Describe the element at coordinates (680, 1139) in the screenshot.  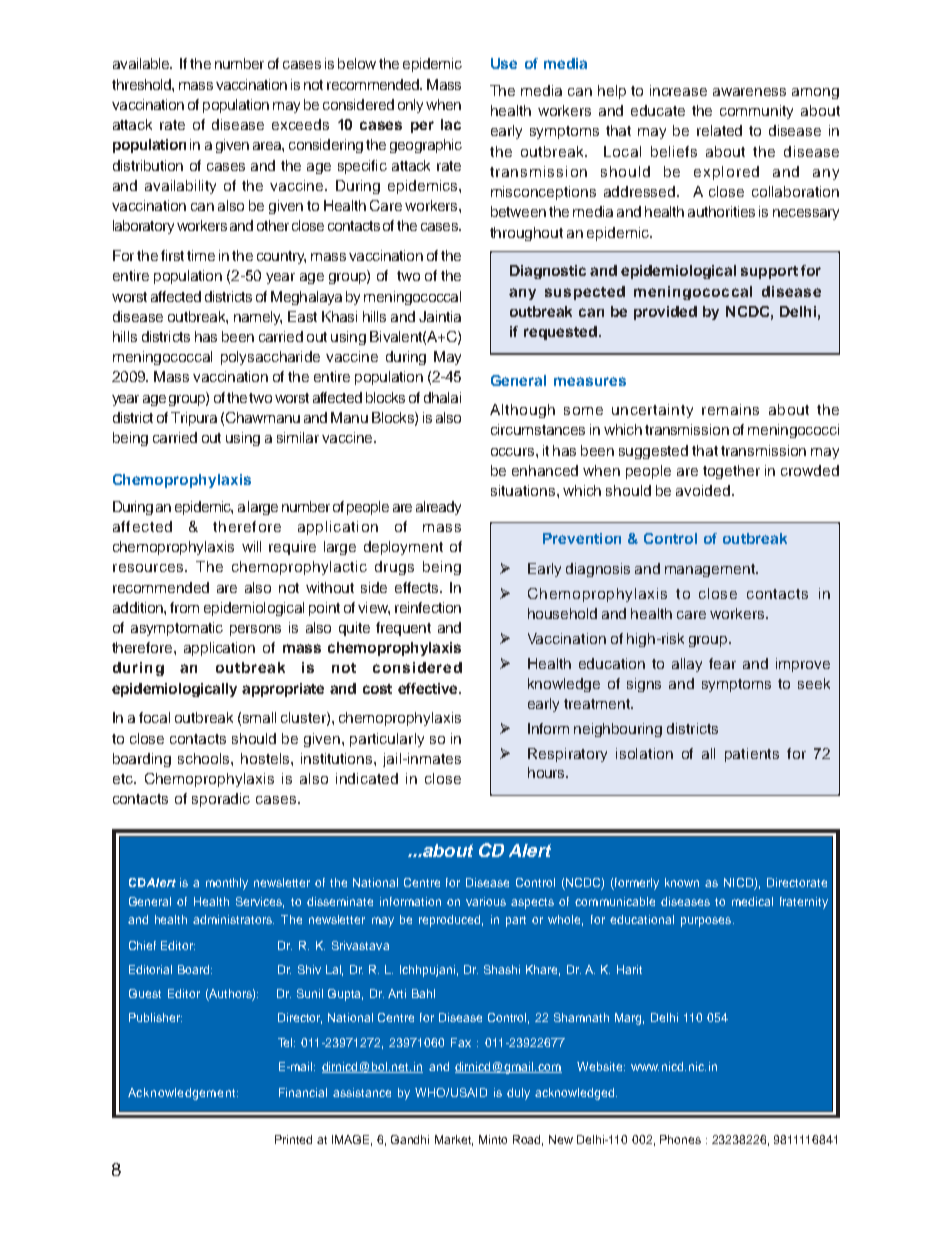
I see `Phones` at that location.
